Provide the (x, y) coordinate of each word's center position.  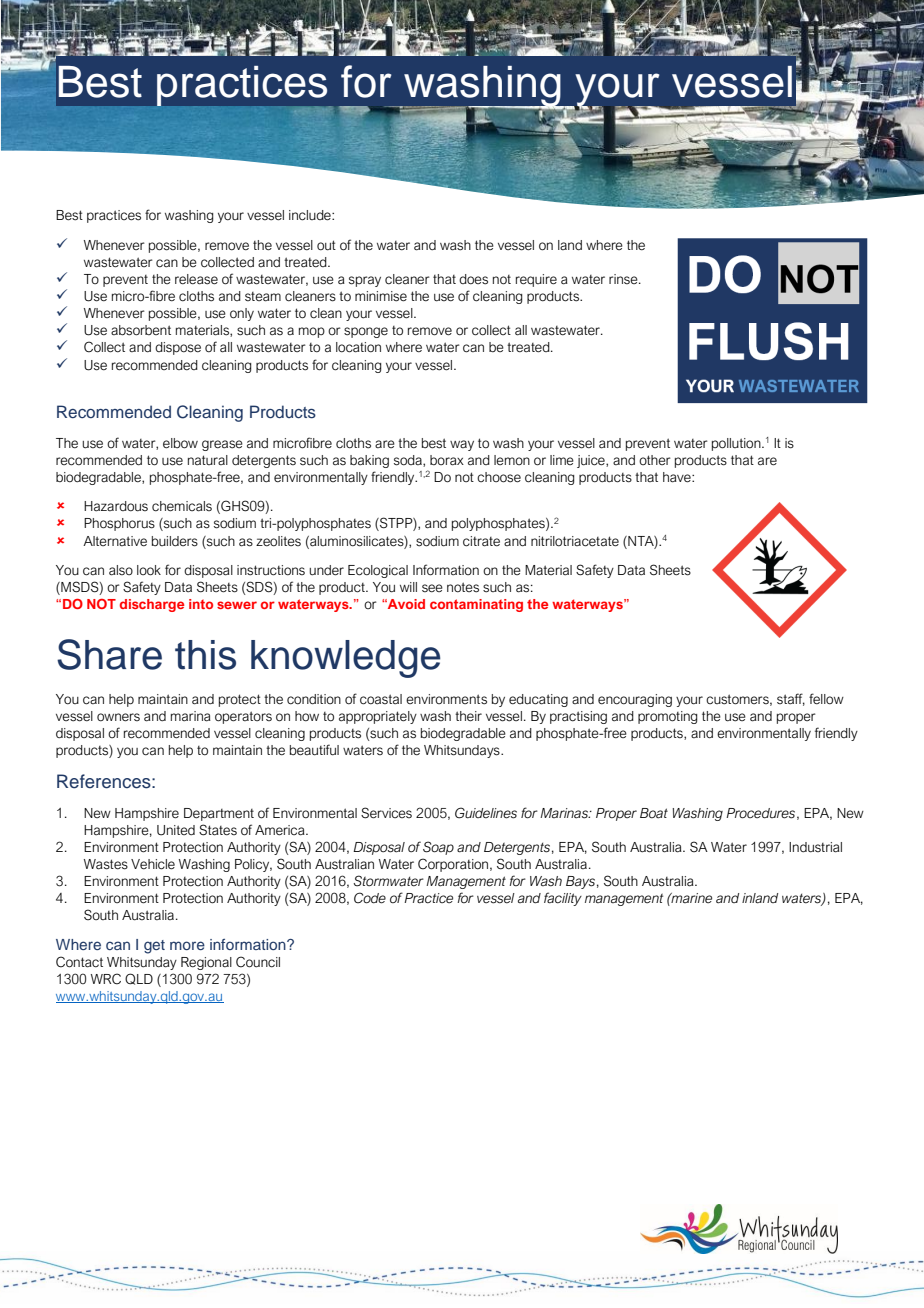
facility (563, 899)
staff (791, 699)
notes (463, 587)
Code (370, 898)
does (473, 279)
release (196, 279)
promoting (668, 717)
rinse (624, 279)
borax (447, 460)
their (468, 716)
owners (118, 717)
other (655, 460)
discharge (152, 605)
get (154, 947)
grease (222, 445)
